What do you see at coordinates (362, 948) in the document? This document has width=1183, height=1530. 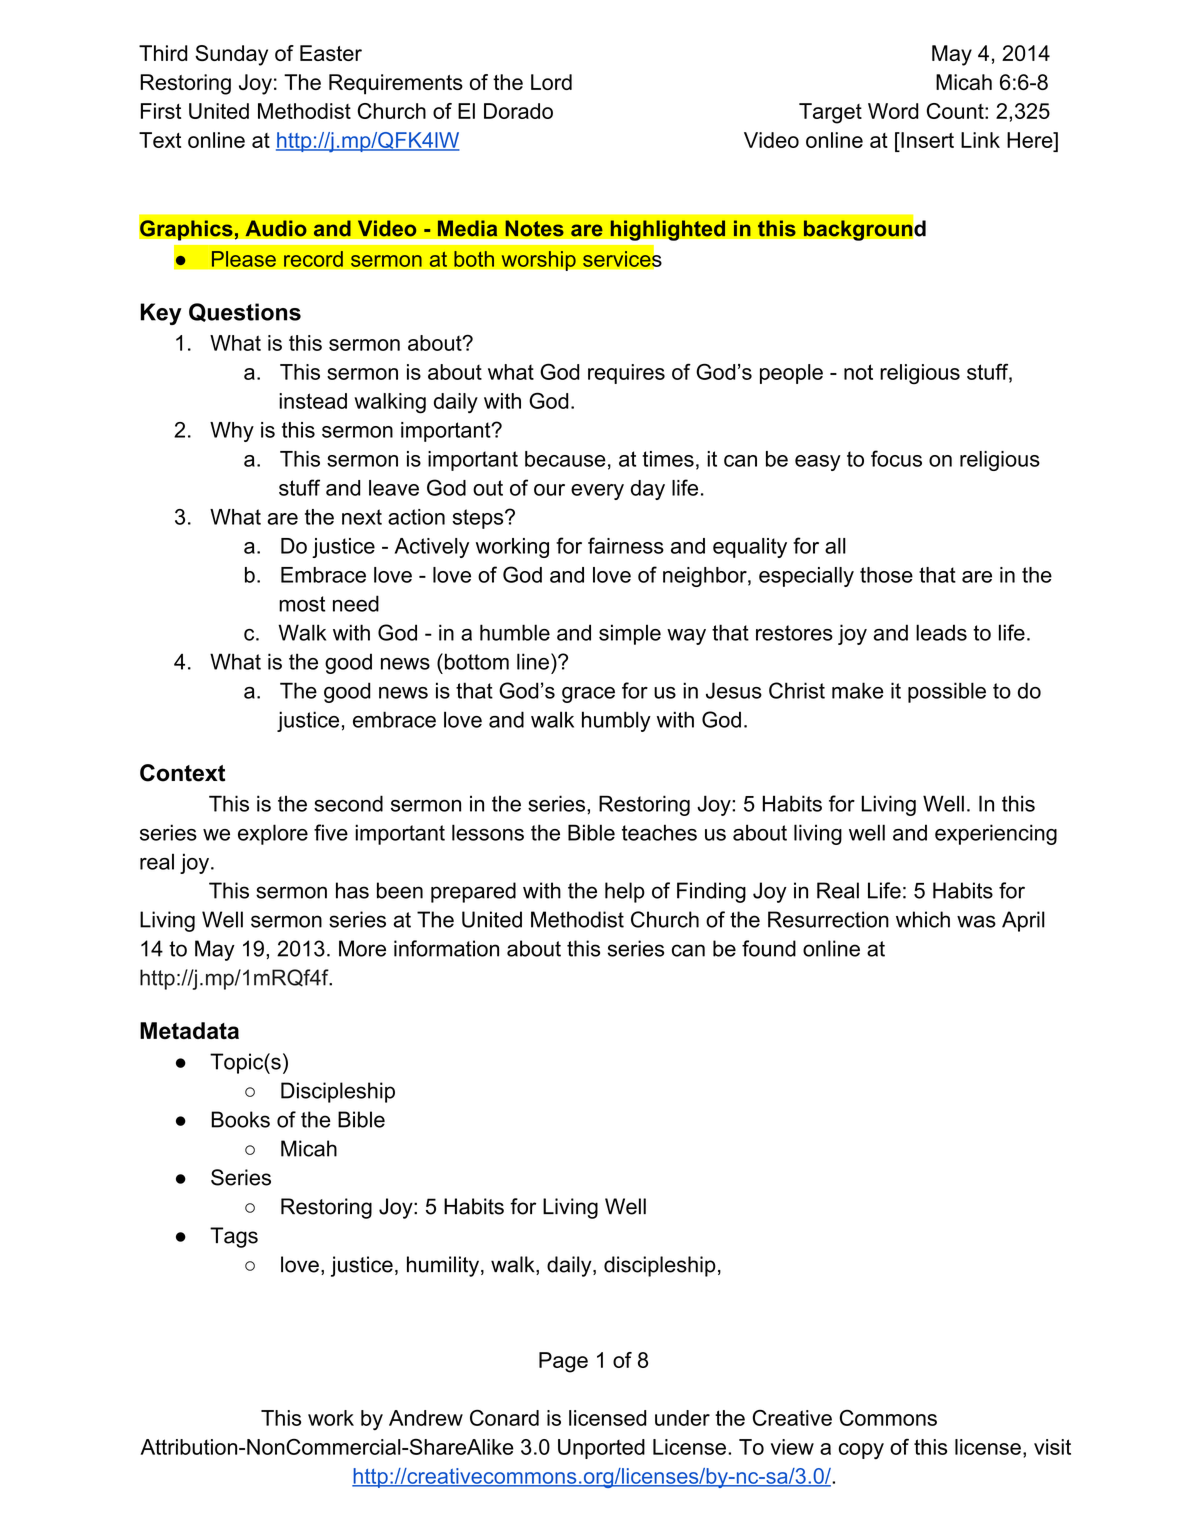 I see `More` at bounding box center [362, 948].
